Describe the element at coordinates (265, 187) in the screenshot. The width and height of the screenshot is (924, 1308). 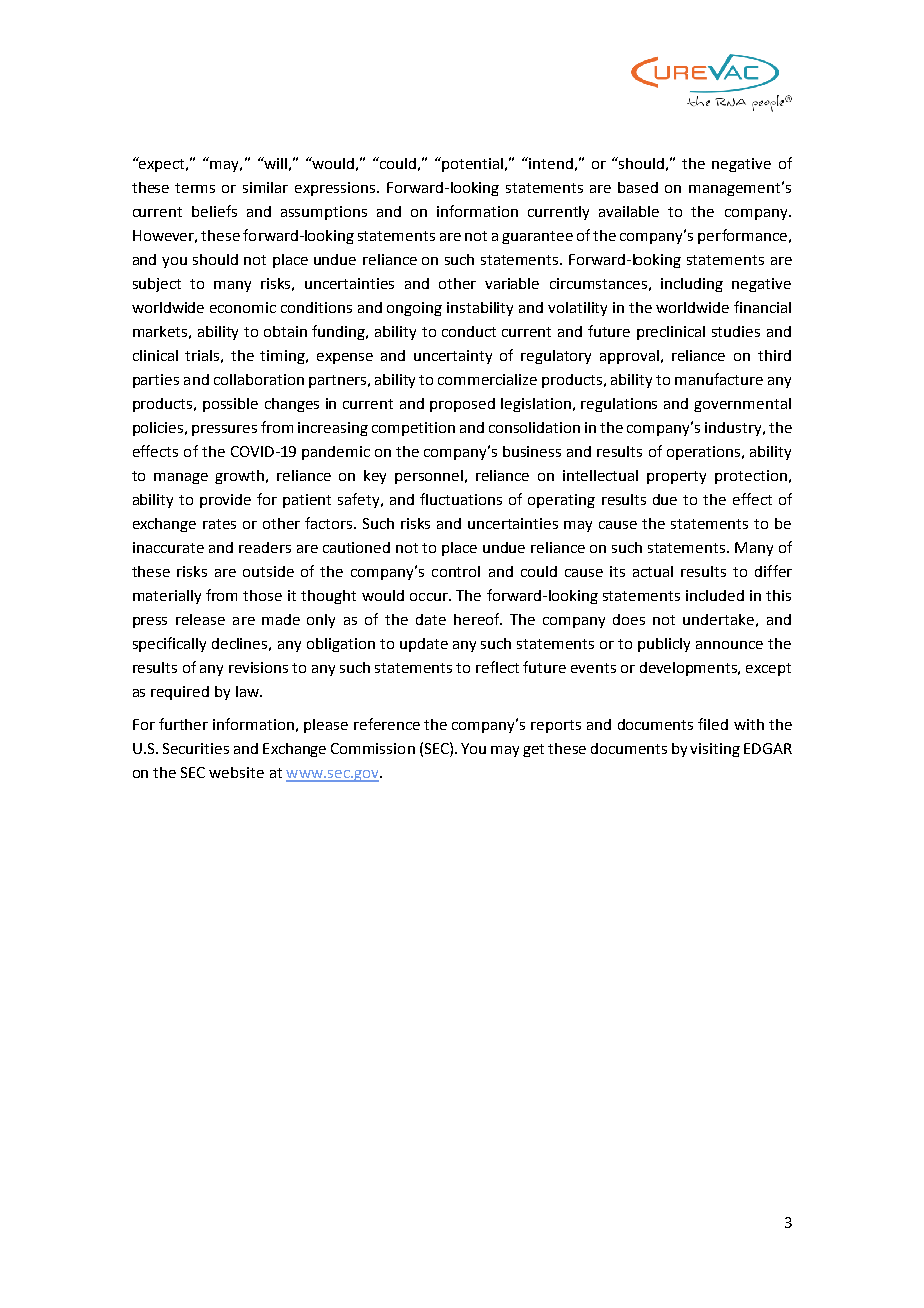
I see `similar` at that location.
